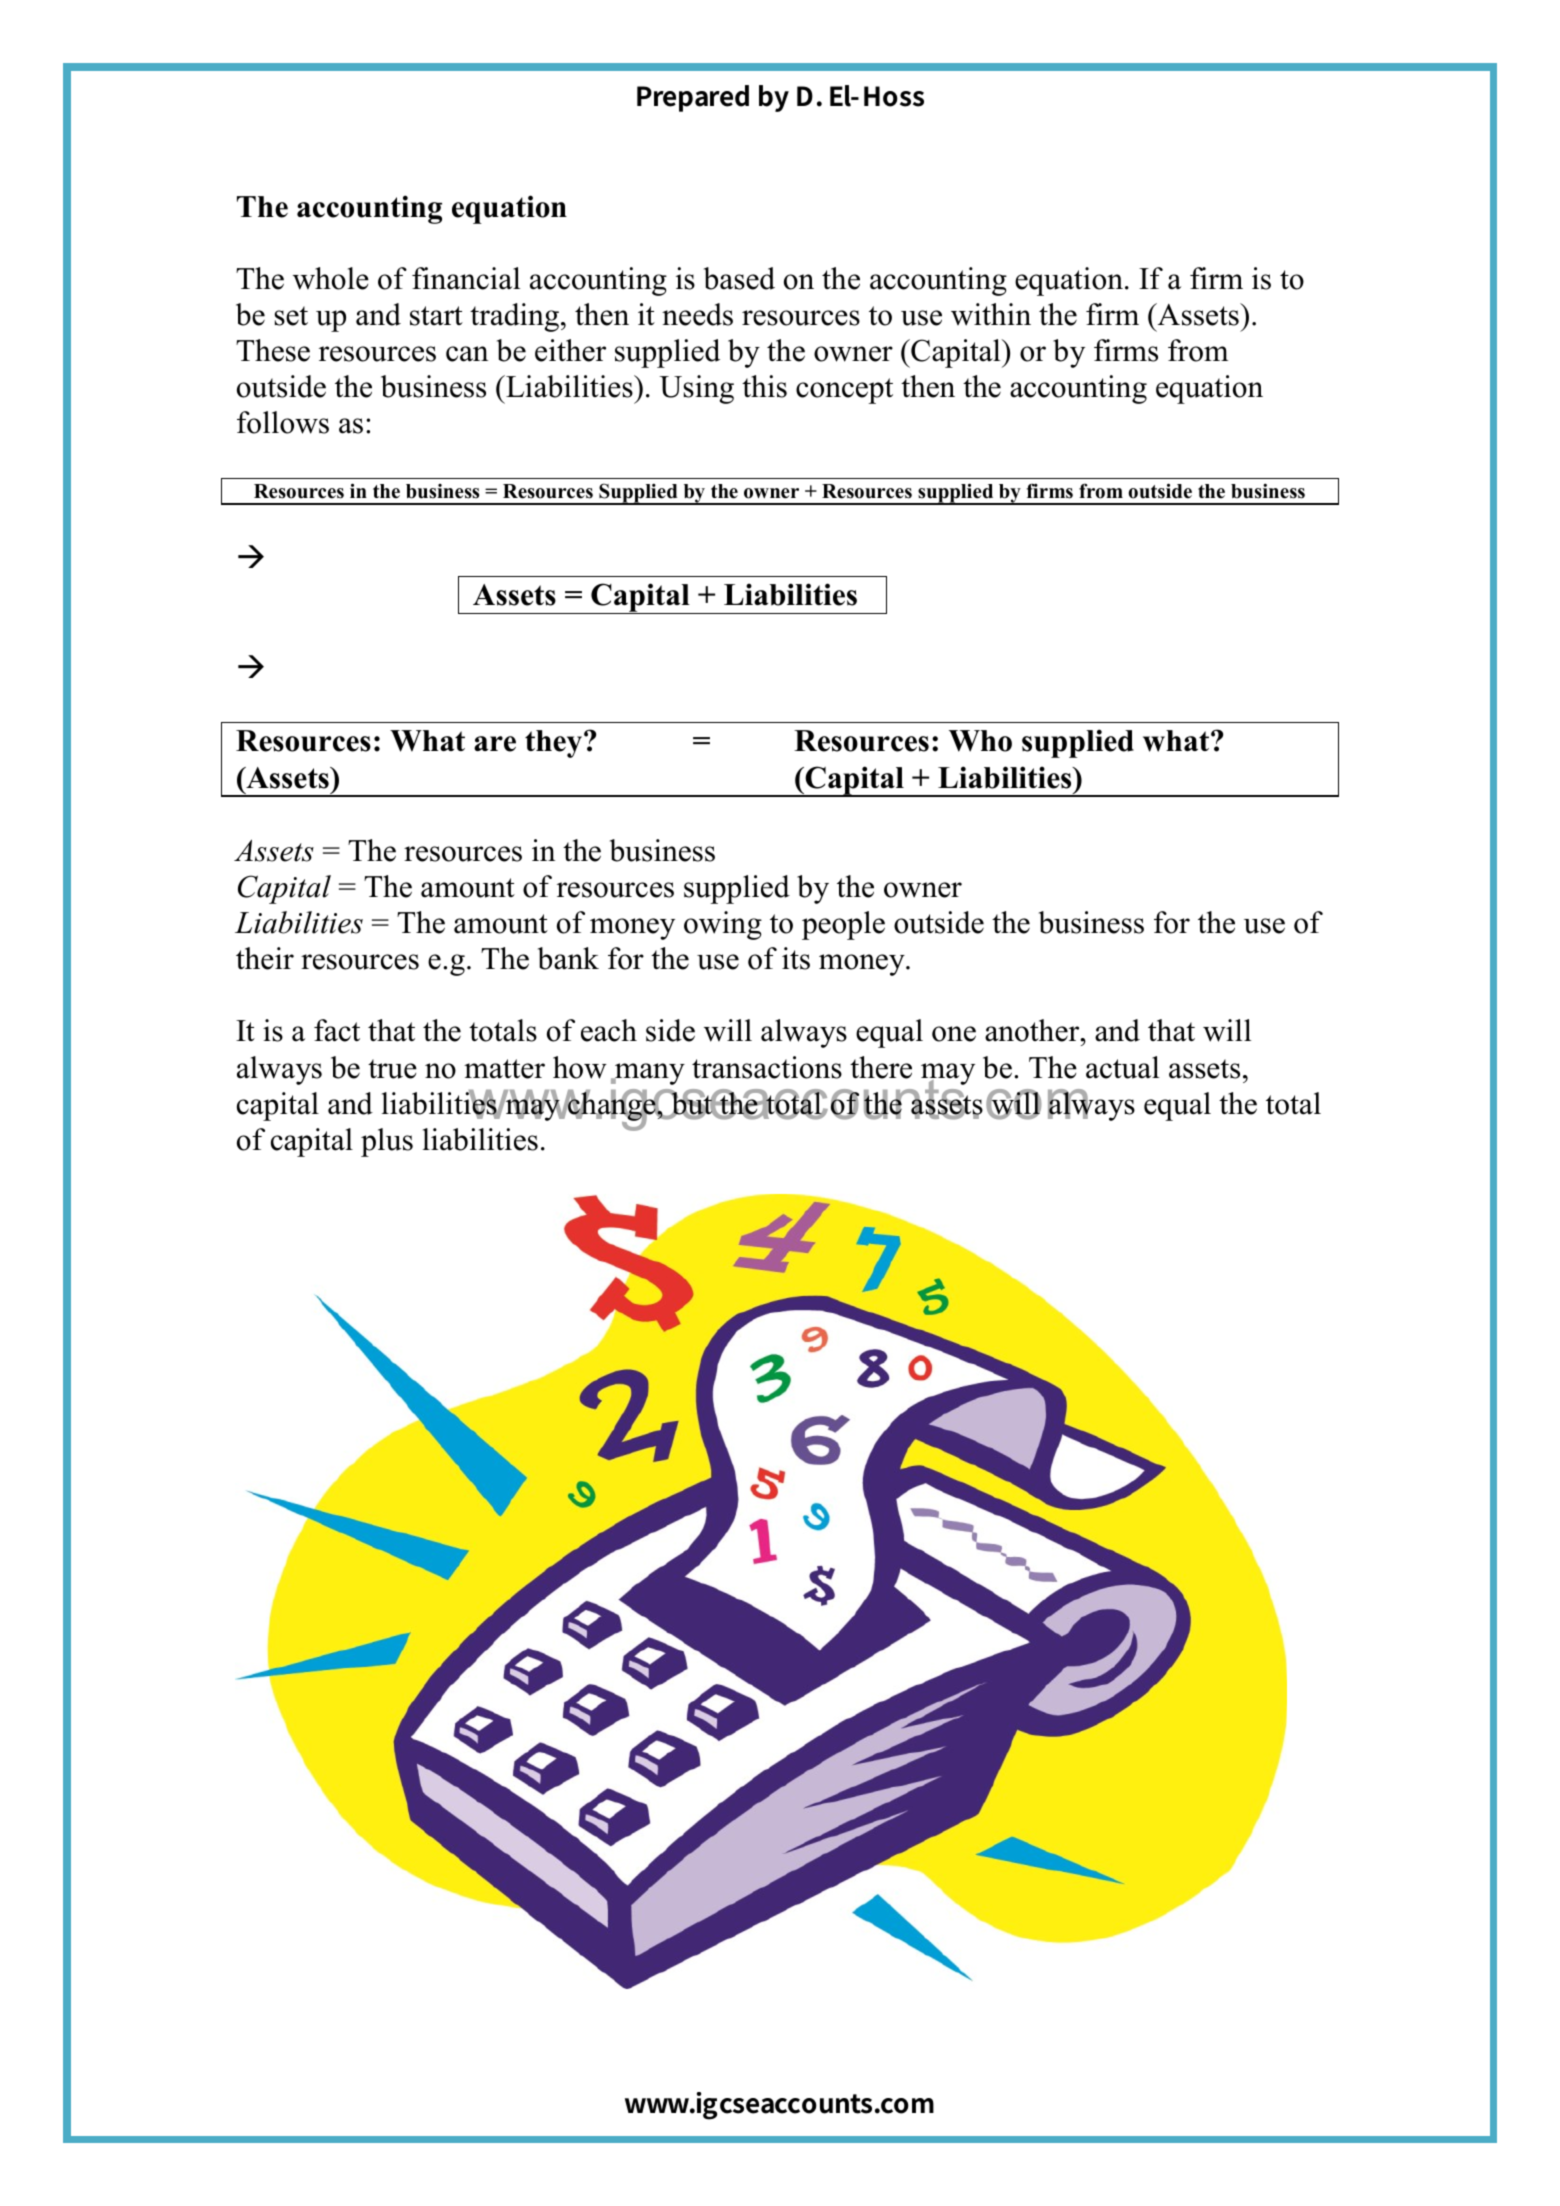  What do you see at coordinates (723, 925) in the document?
I see `owing` at bounding box center [723, 925].
